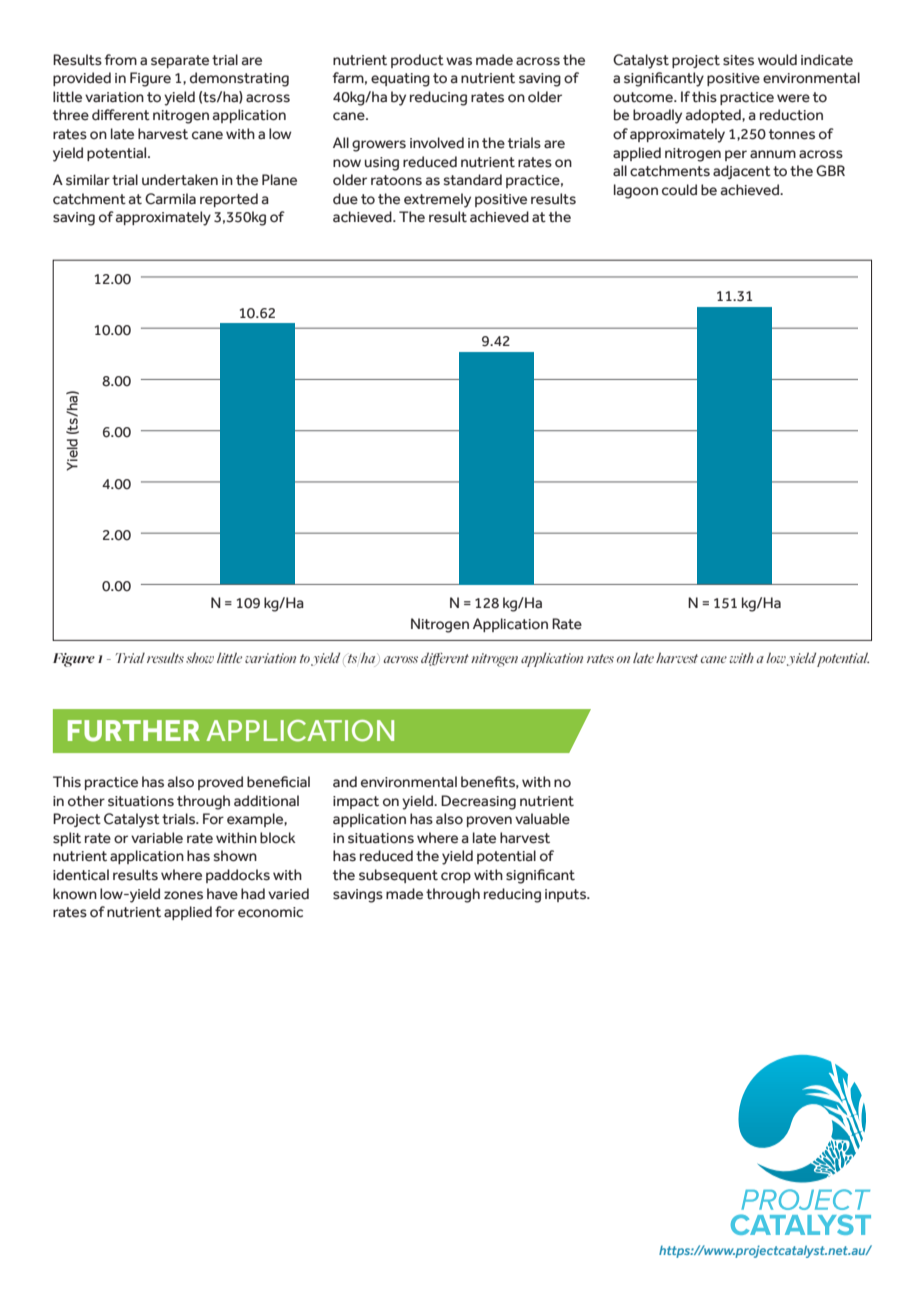 Image resolution: width=924 pixels, height=1308 pixels. What do you see at coordinates (437, 200) in the screenshot?
I see `extremely` at bounding box center [437, 200].
